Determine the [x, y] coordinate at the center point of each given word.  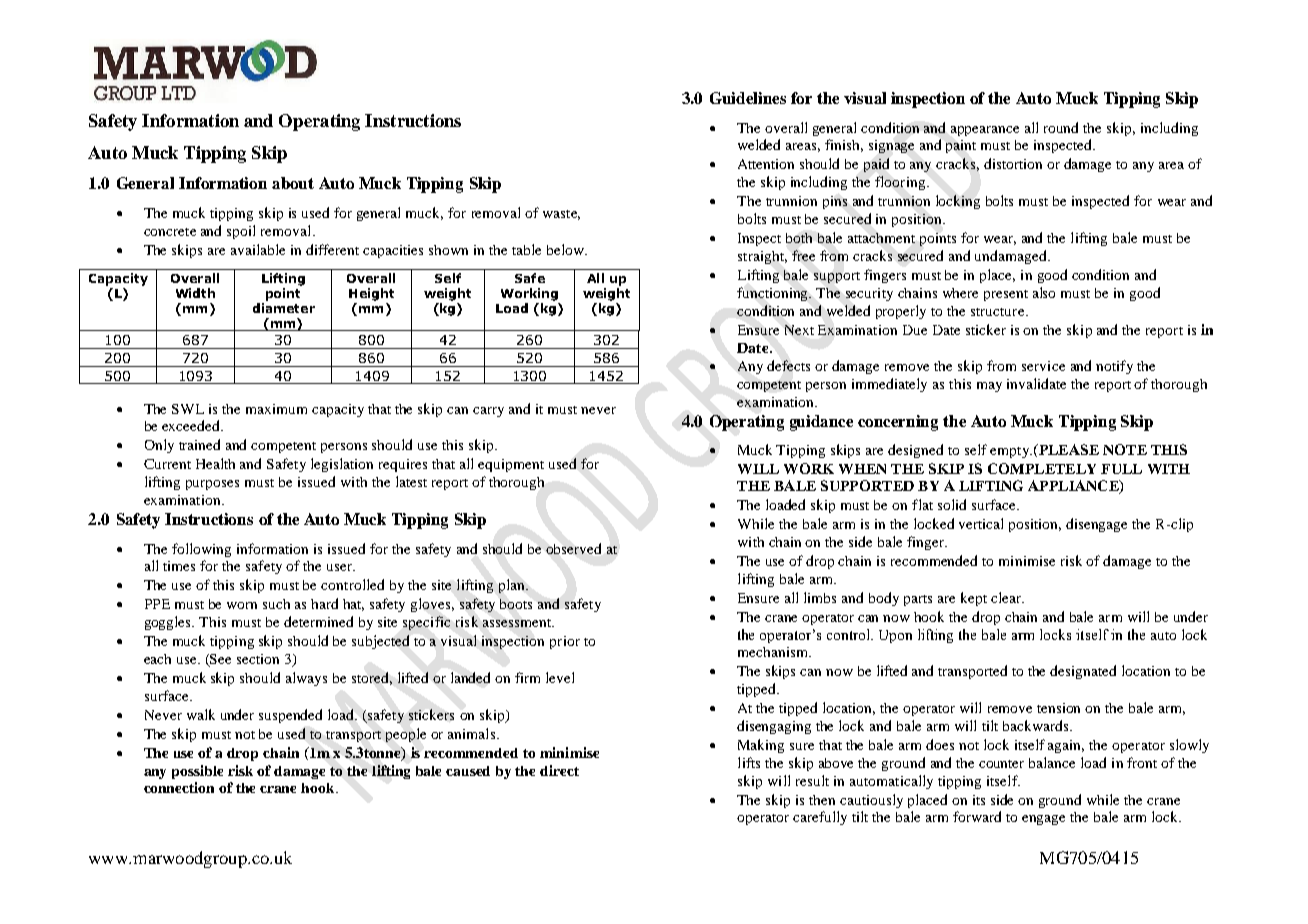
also [1044, 292]
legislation [342, 465]
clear [1007, 597]
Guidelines [748, 98]
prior [565, 642]
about [293, 183]
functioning [774, 294]
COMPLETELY [1042, 468]
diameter [284, 308]
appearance [985, 131]
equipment [511, 465]
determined [318, 621]
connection [179, 787]
